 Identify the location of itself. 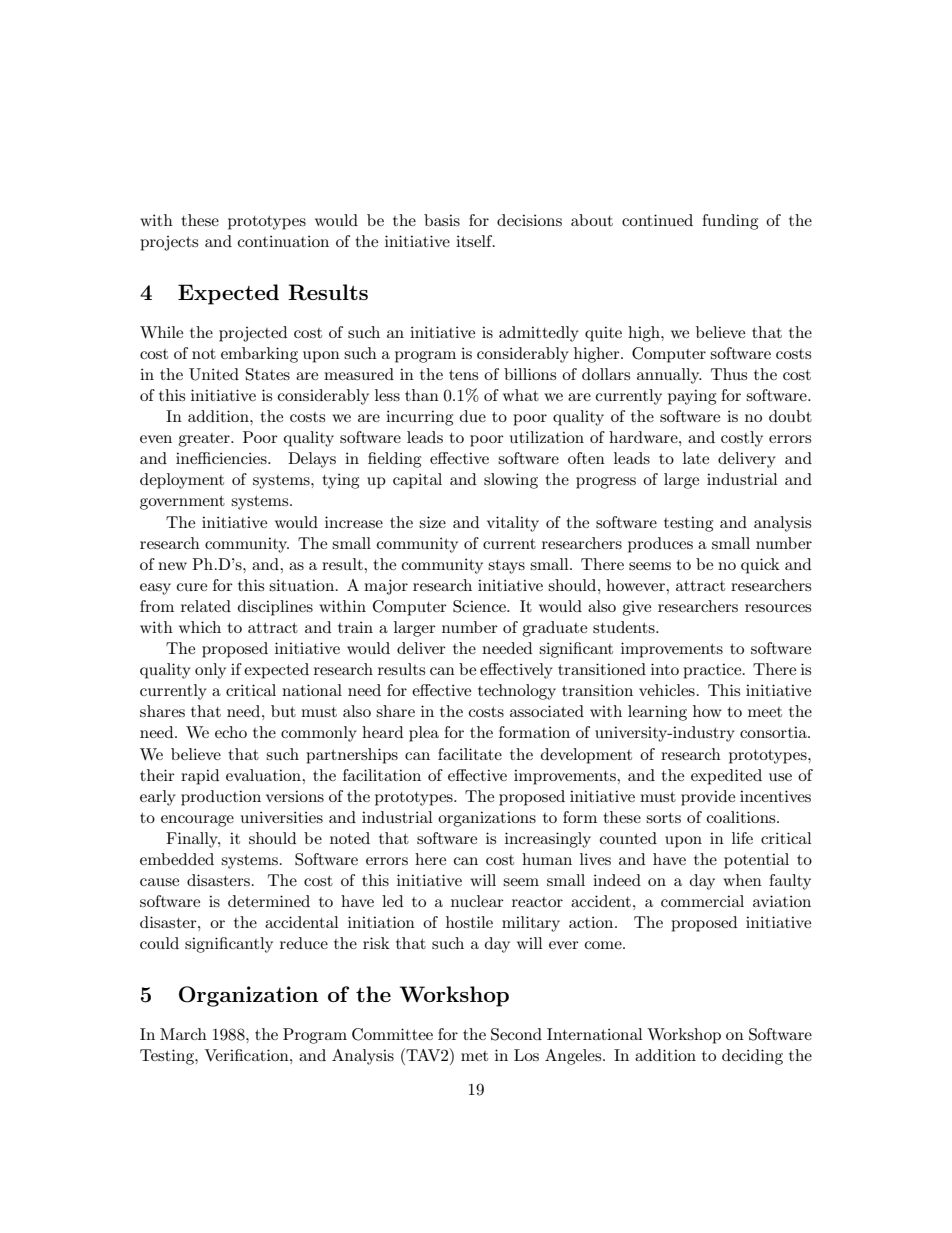
(475, 241).
